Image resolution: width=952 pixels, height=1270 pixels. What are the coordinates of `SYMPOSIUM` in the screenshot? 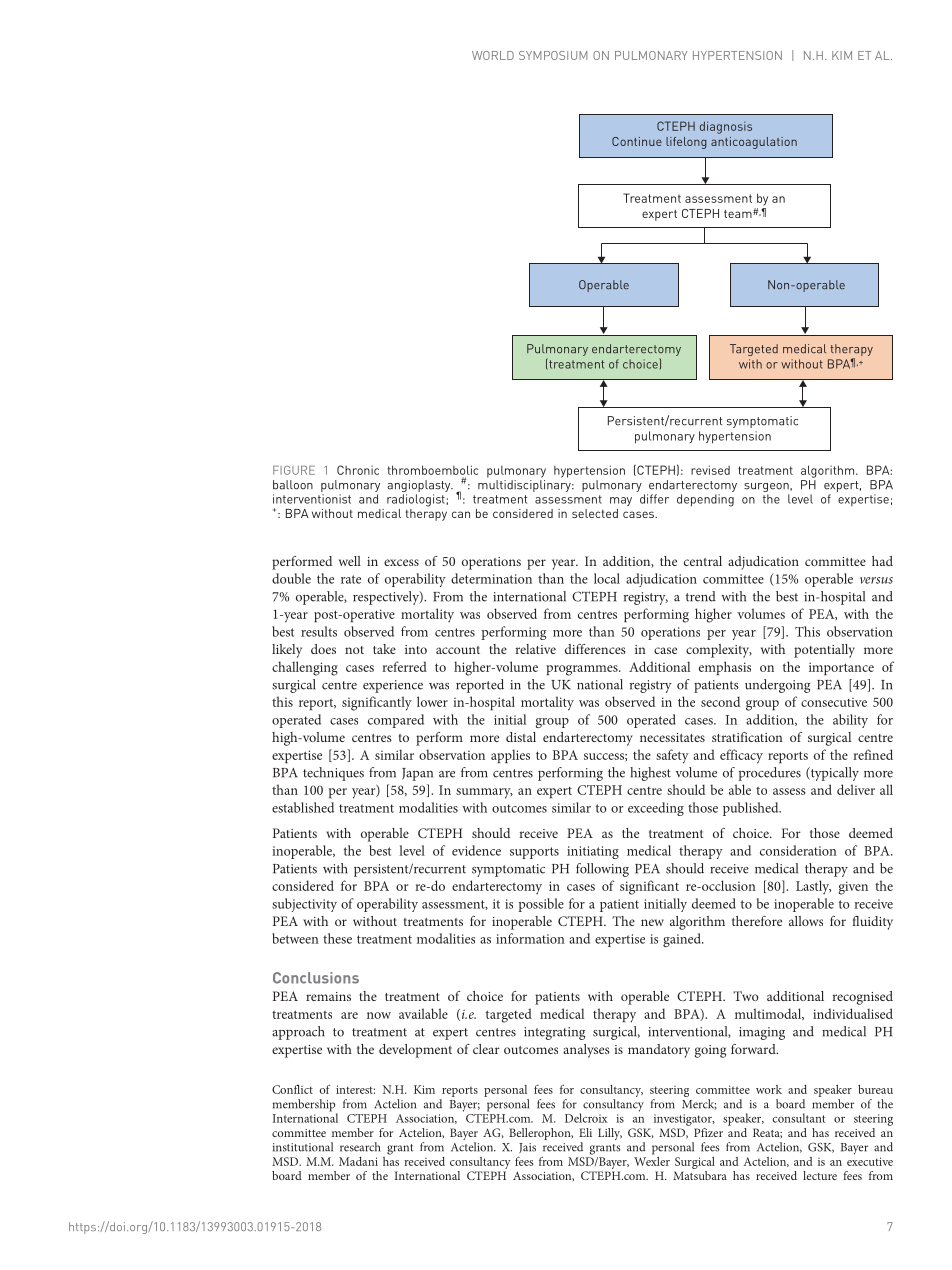 It's located at (553, 55).
